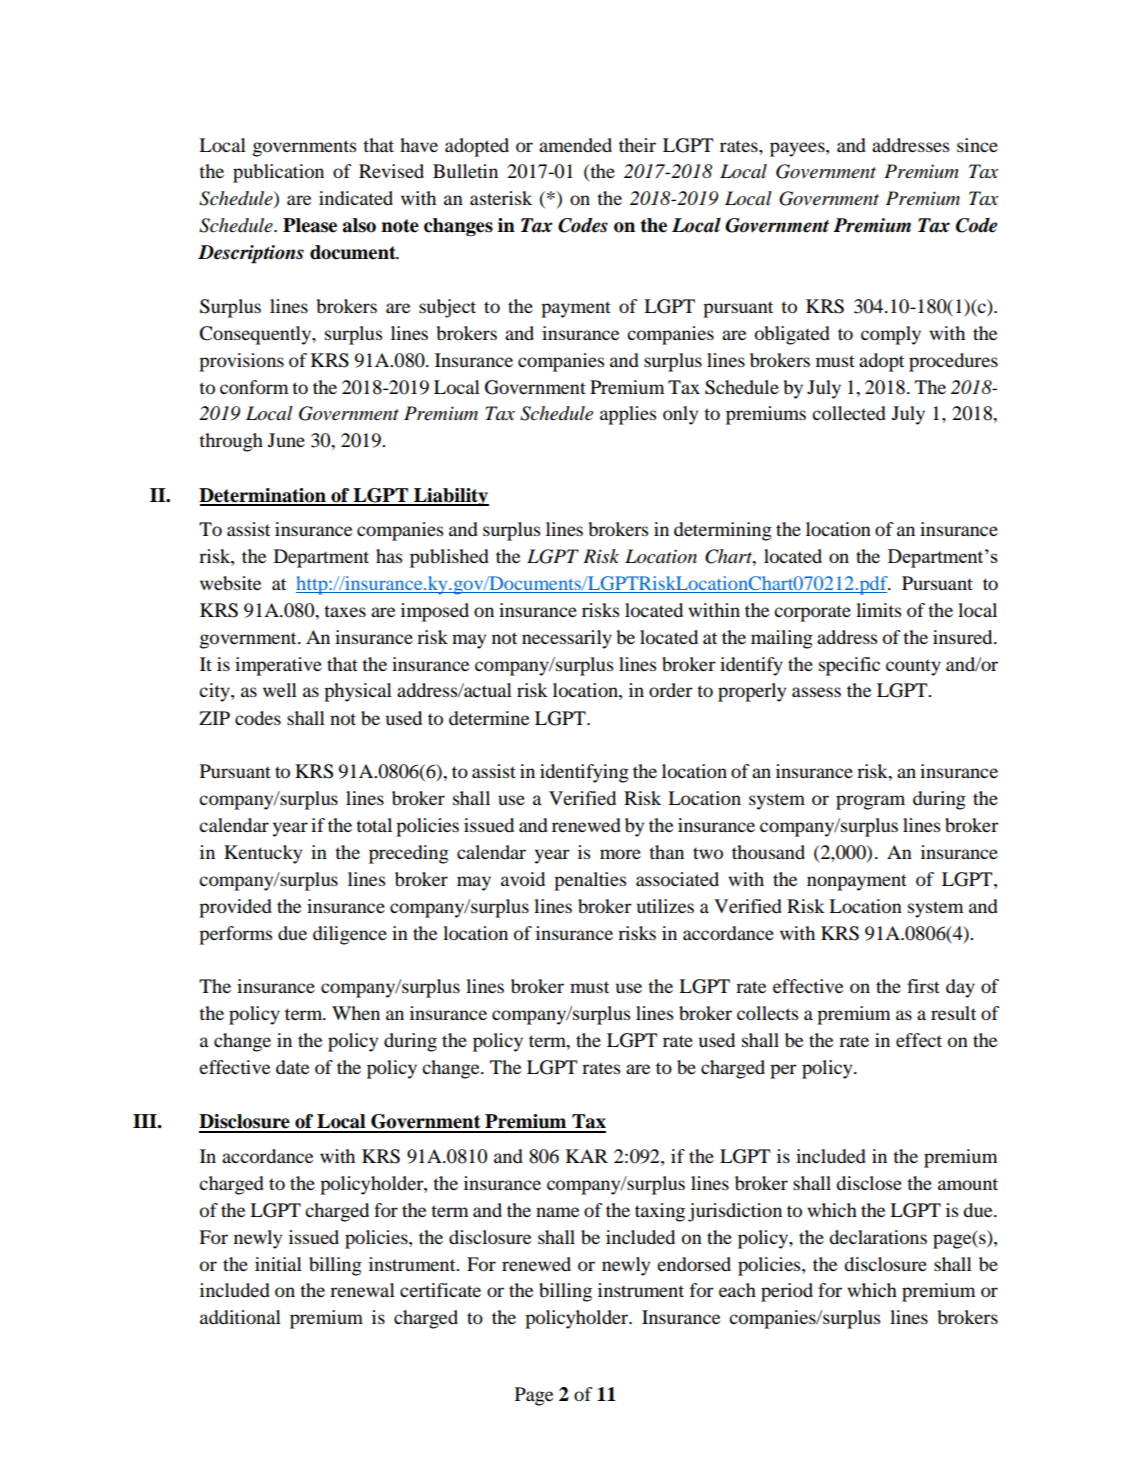  I want to click on diligence, so click(350, 935).
